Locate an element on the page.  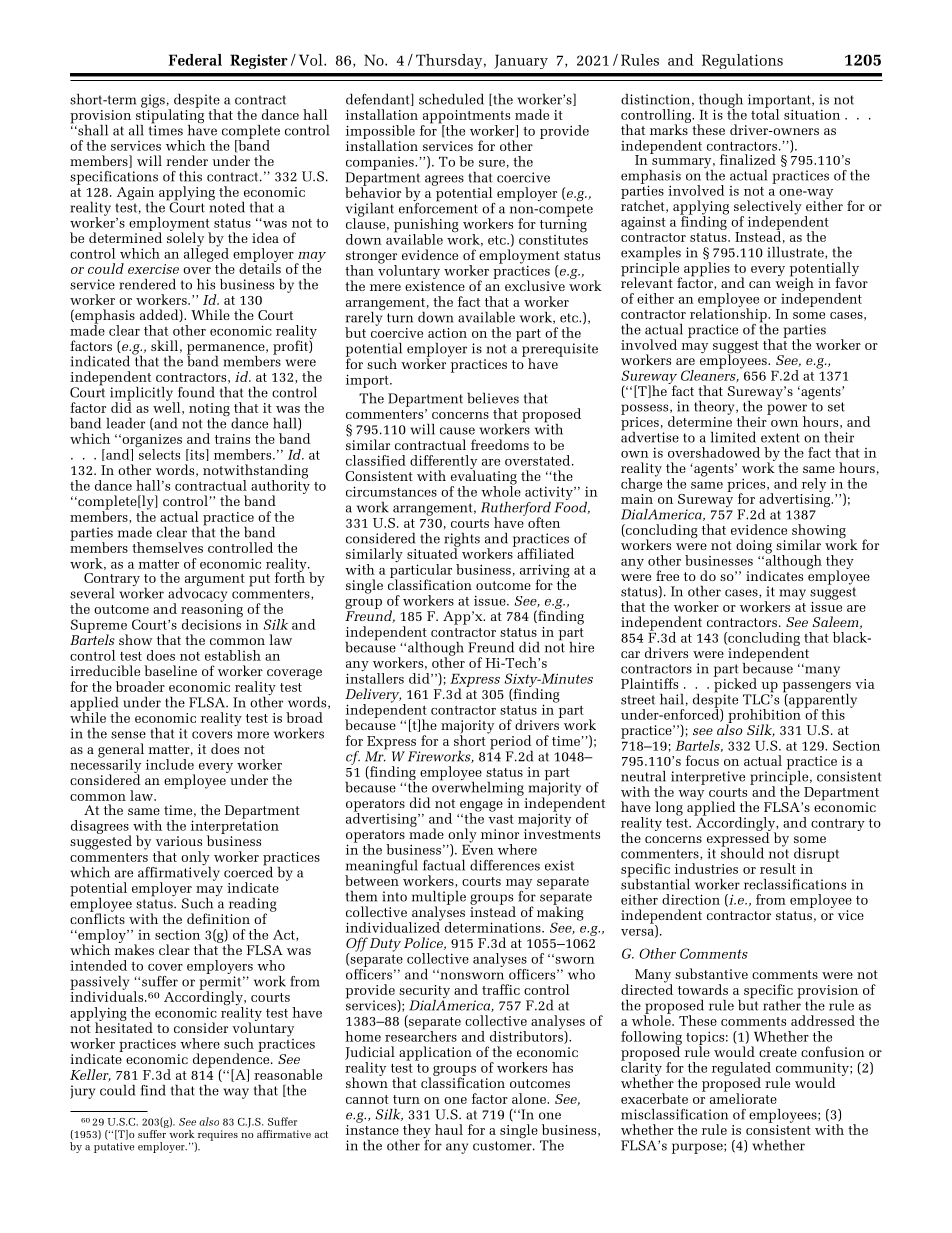
differently is located at coordinates (443, 463).
